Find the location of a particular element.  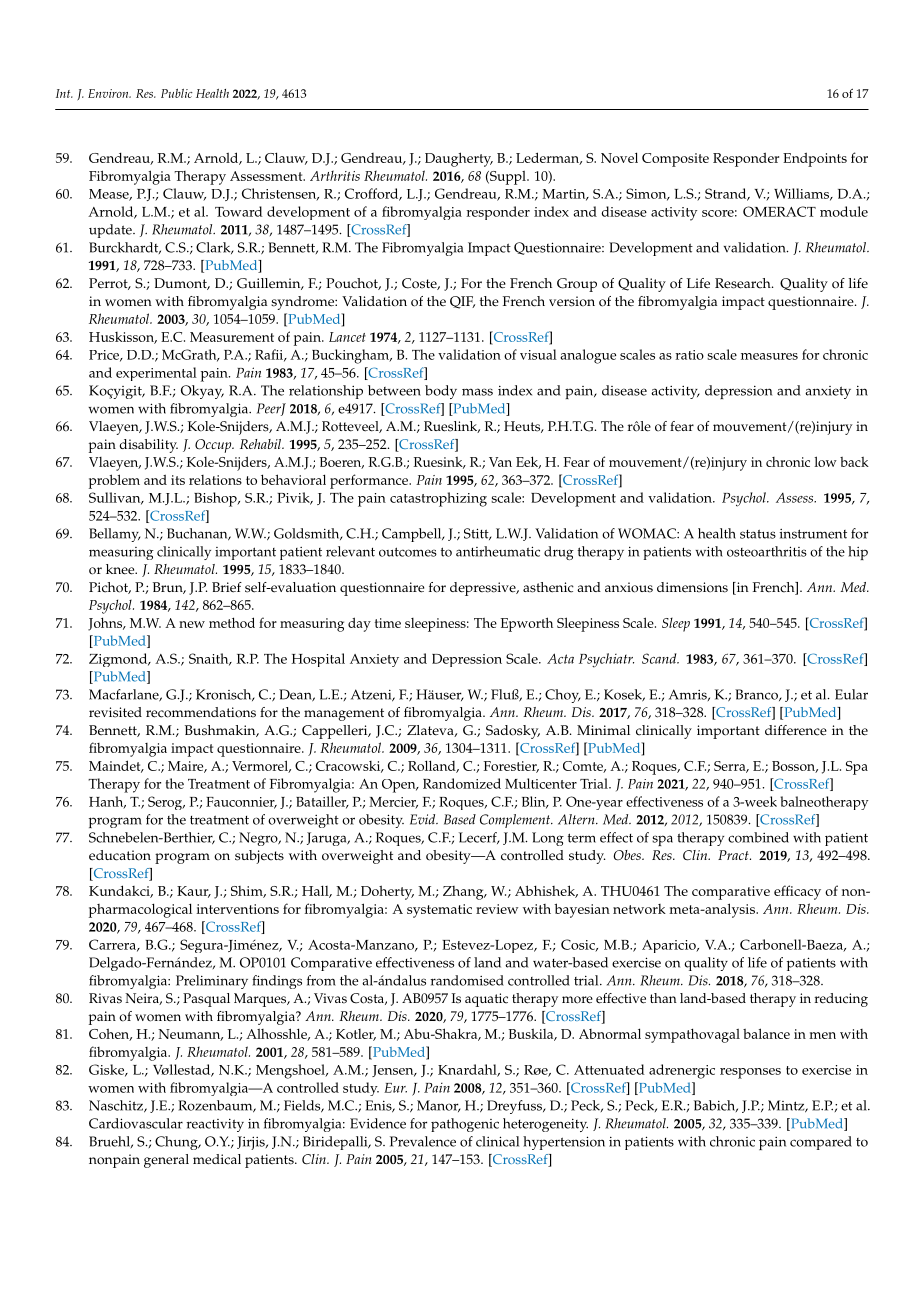

Kaur is located at coordinates (194, 892).
